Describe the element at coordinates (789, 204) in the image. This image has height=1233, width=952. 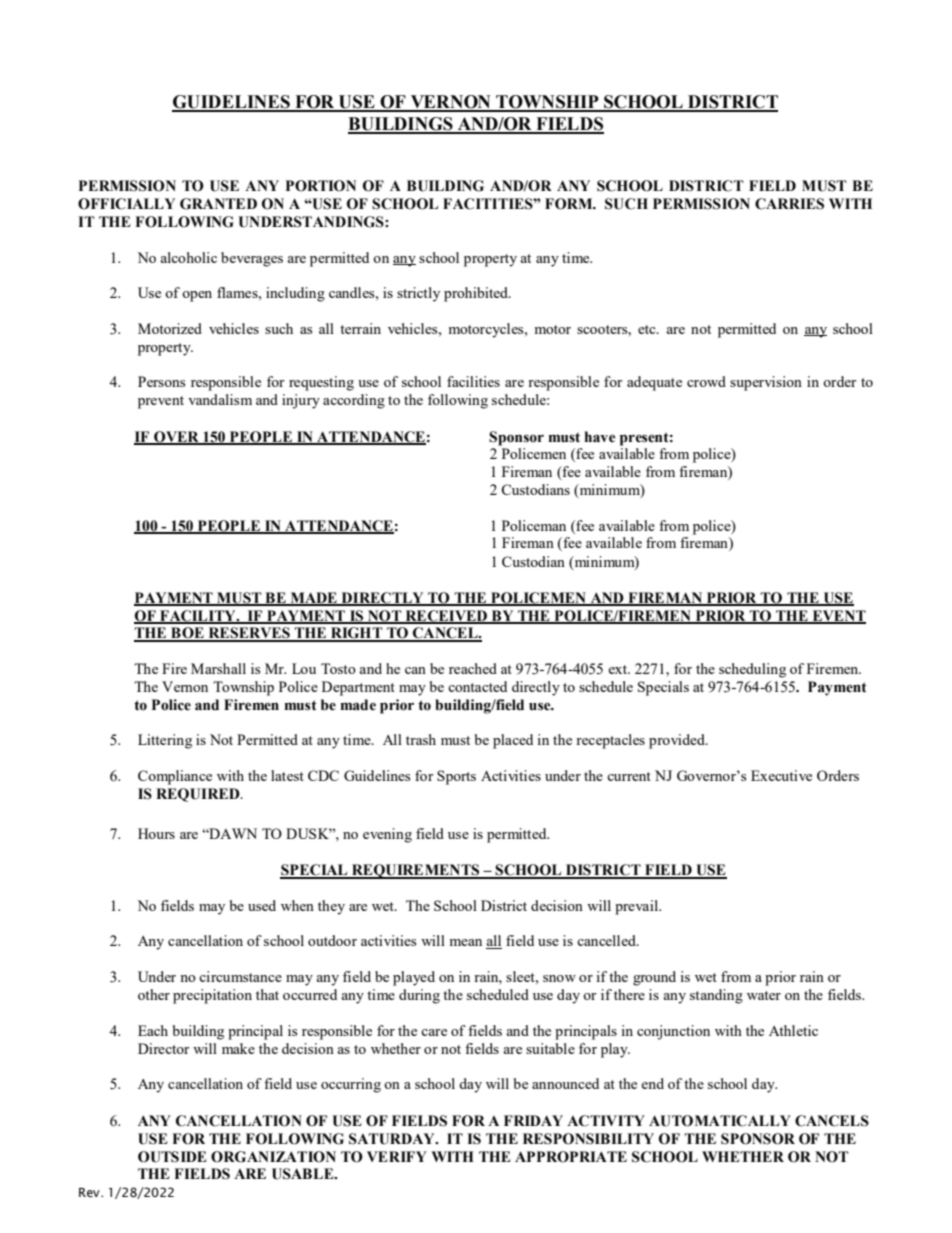
I see `CARRIES` at that location.
